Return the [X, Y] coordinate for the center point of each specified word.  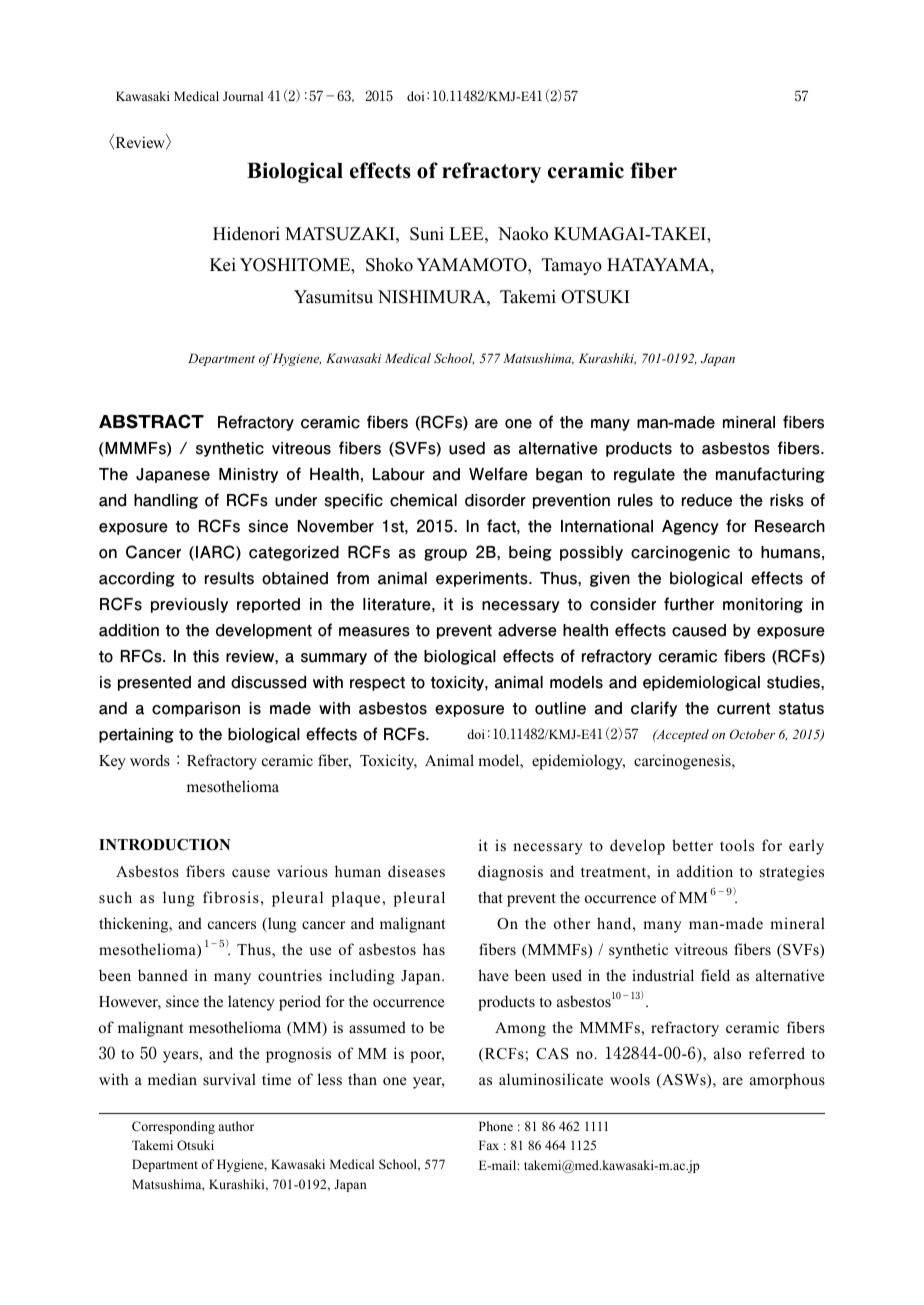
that [490, 897]
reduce [707, 500]
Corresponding [173, 1127]
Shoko [389, 265]
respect [377, 684]
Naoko [523, 234]
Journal [243, 96]
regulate [644, 475]
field [715, 975]
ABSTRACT [151, 421]
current [743, 709]
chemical [423, 500]
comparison [196, 709]
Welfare [498, 474]
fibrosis [231, 897]
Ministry [248, 475]
